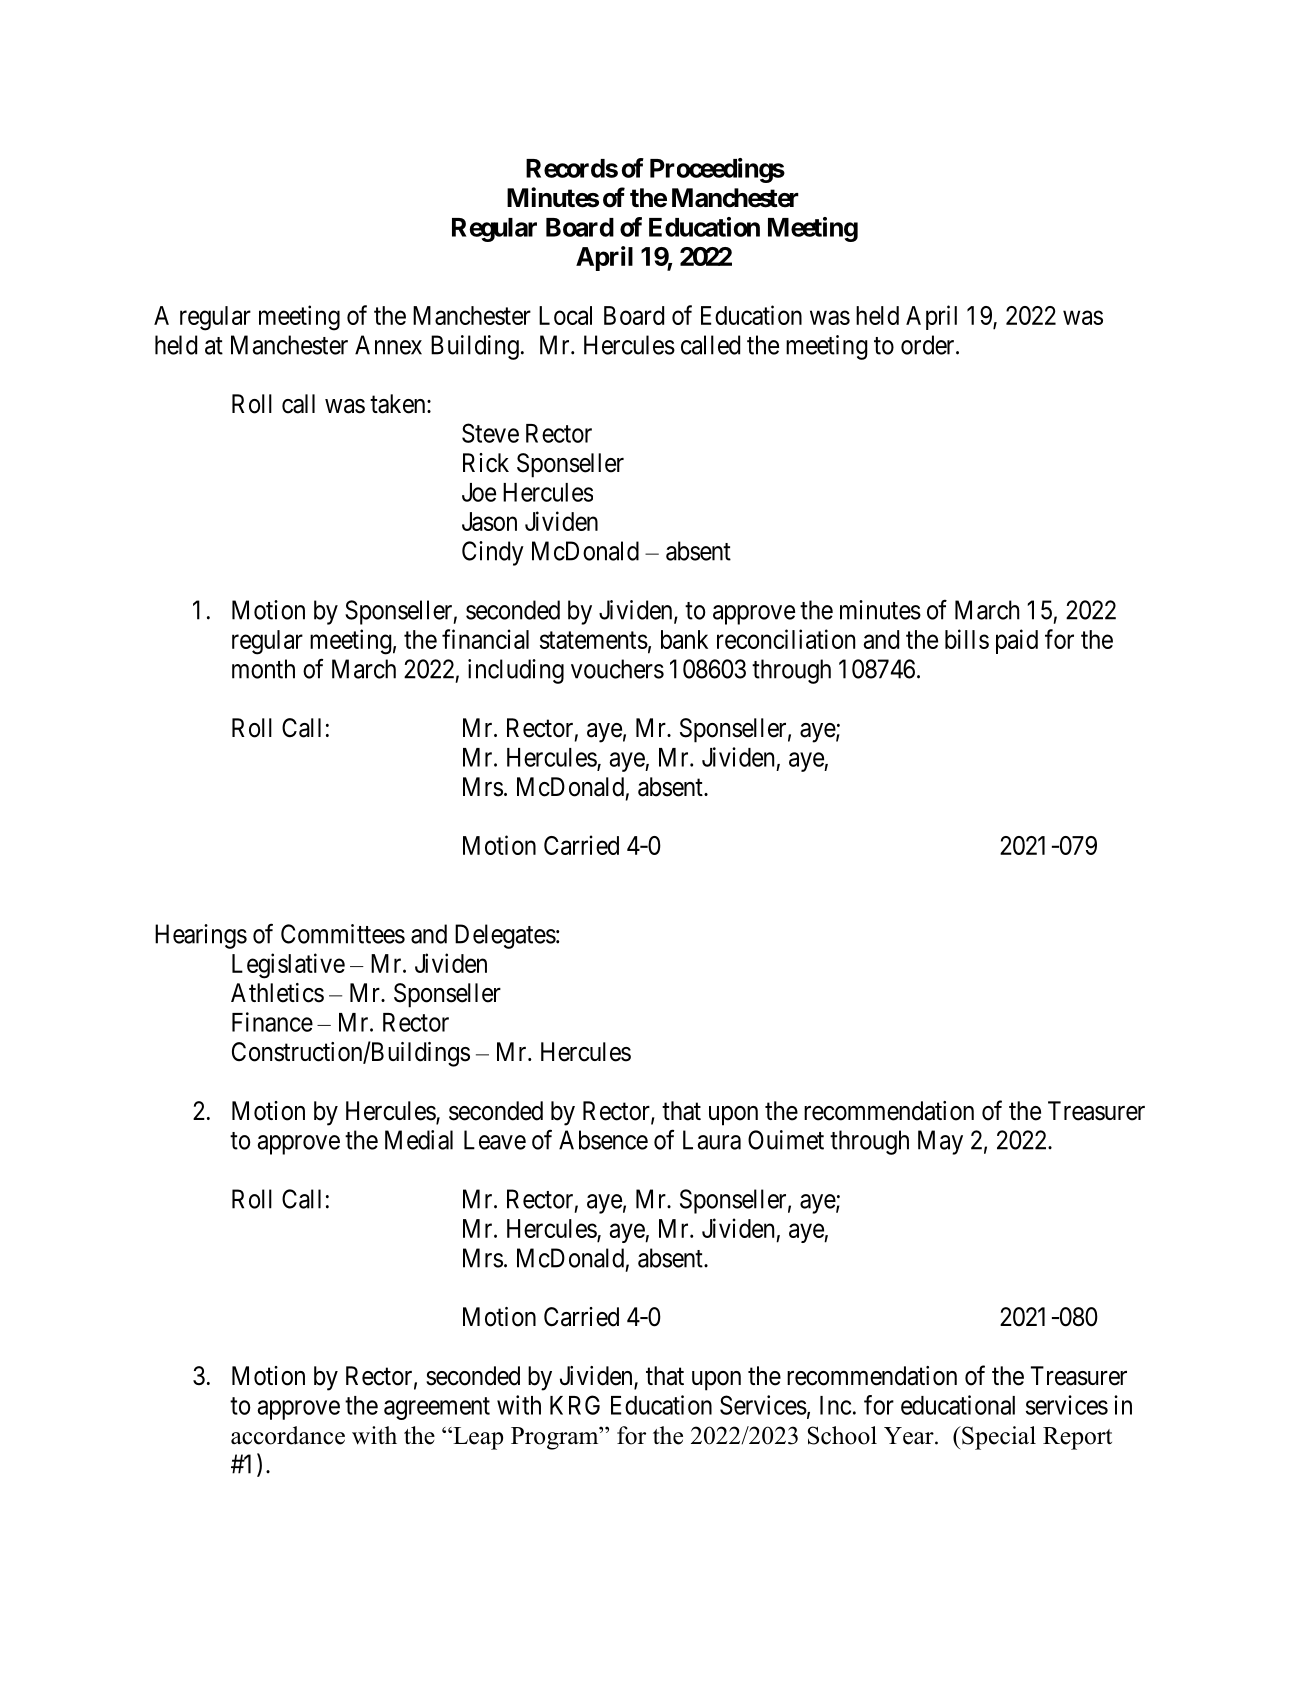 The height and width of the page is (1690, 1306). What do you see at coordinates (940, 1142) in the page?
I see `May` at bounding box center [940, 1142].
